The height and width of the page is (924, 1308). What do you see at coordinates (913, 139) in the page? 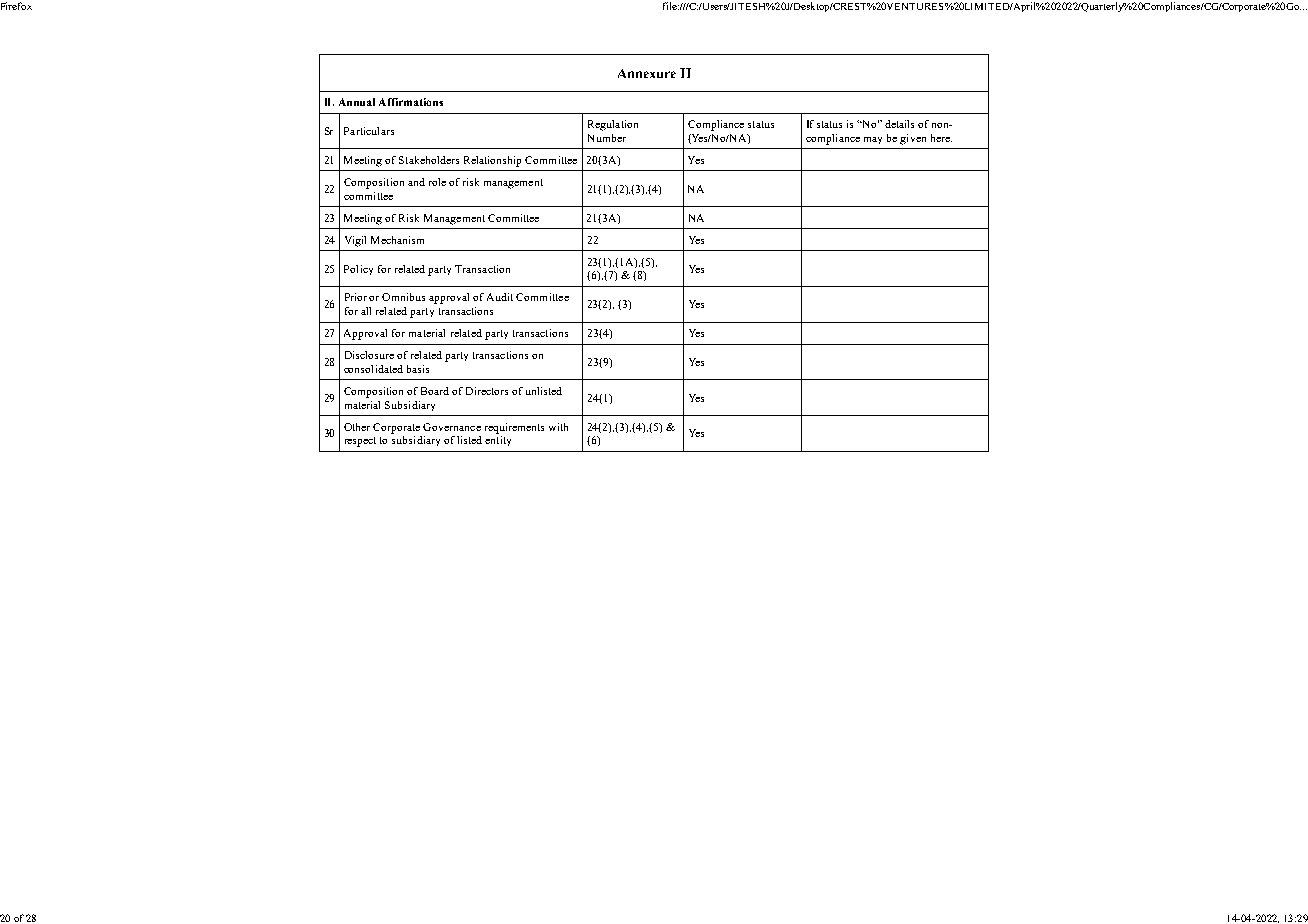
I see `given` at bounding box center [913, 139].
